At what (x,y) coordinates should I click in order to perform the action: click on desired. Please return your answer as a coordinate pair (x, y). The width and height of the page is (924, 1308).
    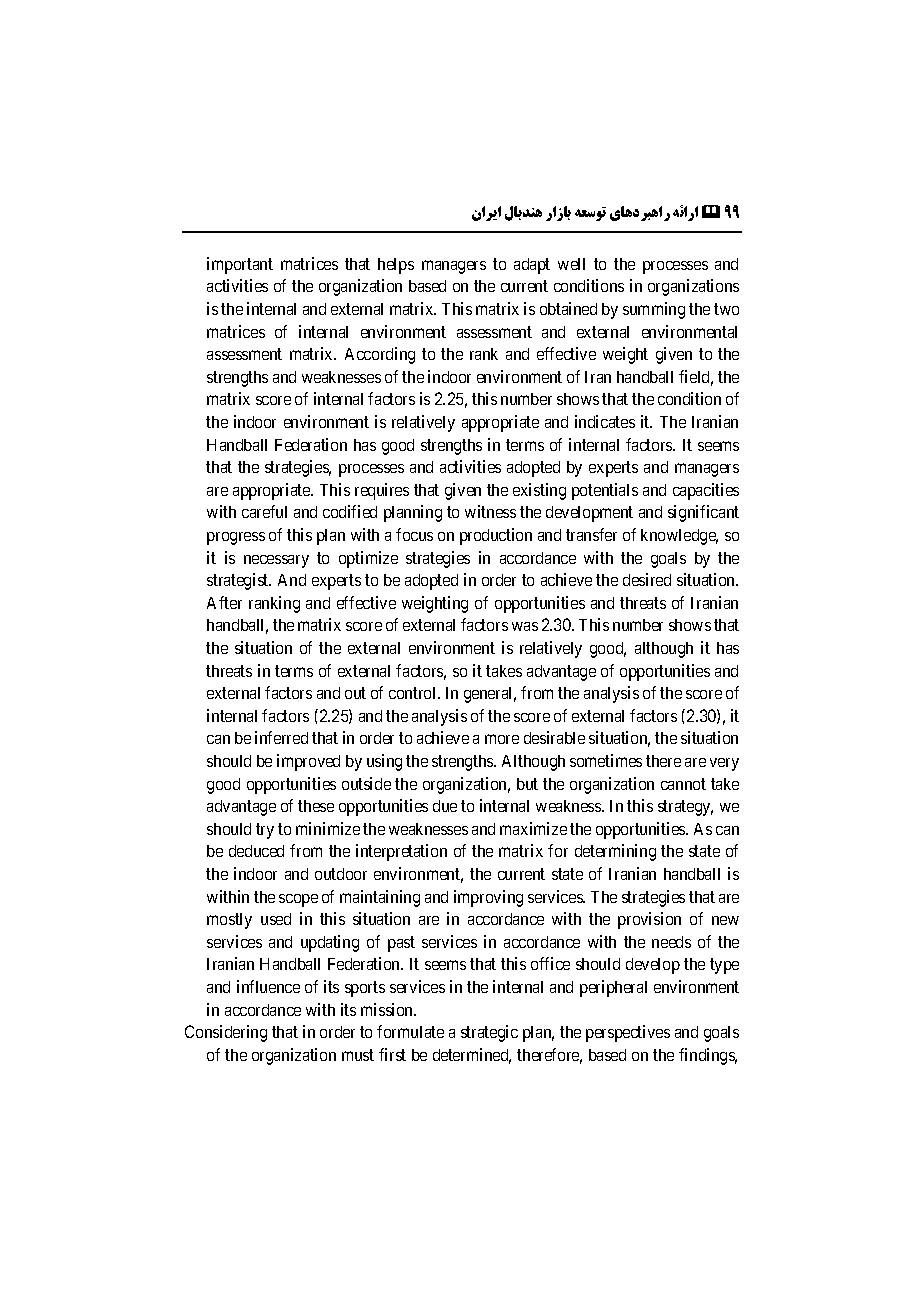
    Looking at the image, I should click on (647, 579).
